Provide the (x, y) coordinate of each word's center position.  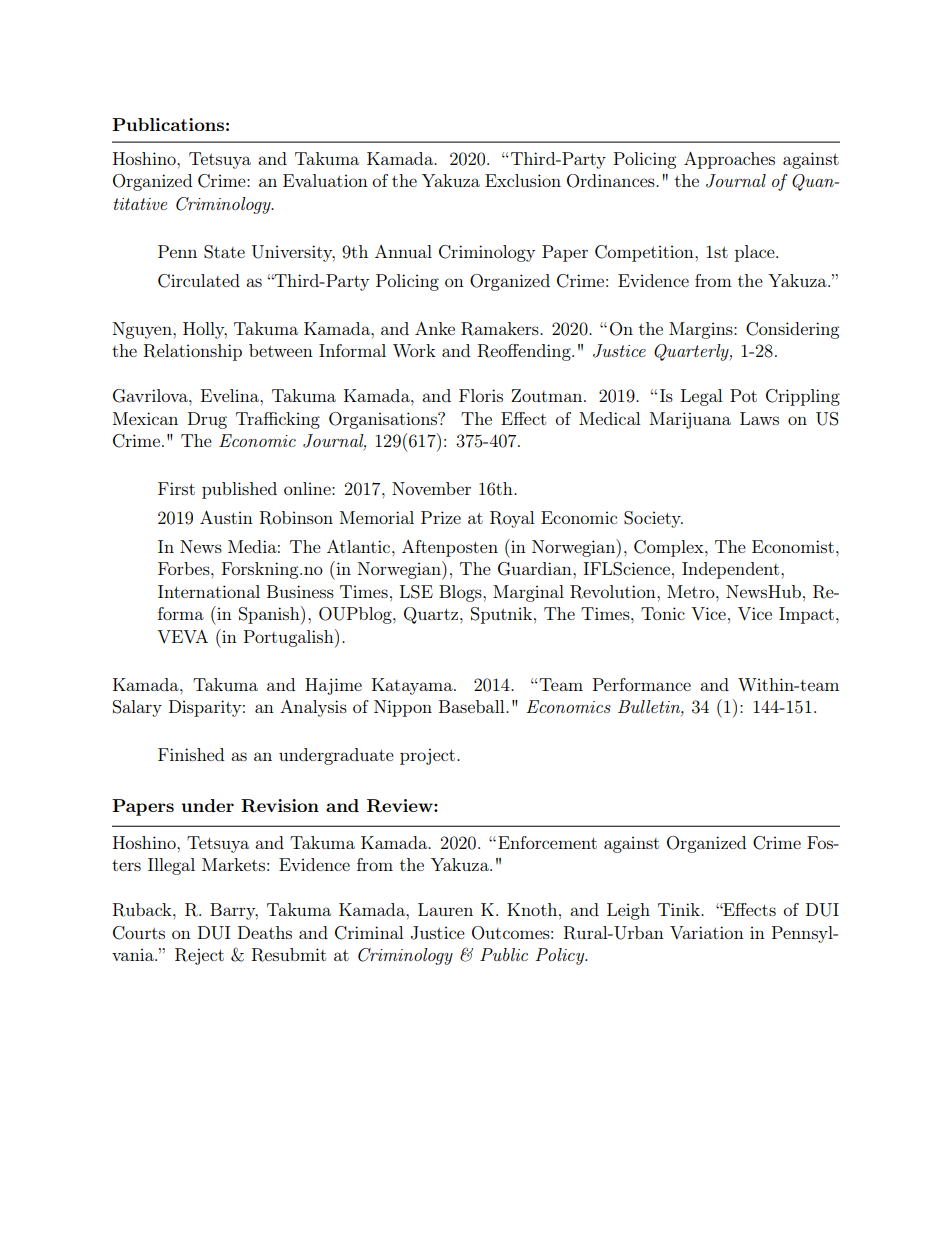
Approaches (729, 160)
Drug (207, 420)
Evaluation (325, 180)
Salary (137, 708)
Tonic (663, 613)
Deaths (265, 932)
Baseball (473, 706)
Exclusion (523, 180)
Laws (759, 418)
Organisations (384, 420)
